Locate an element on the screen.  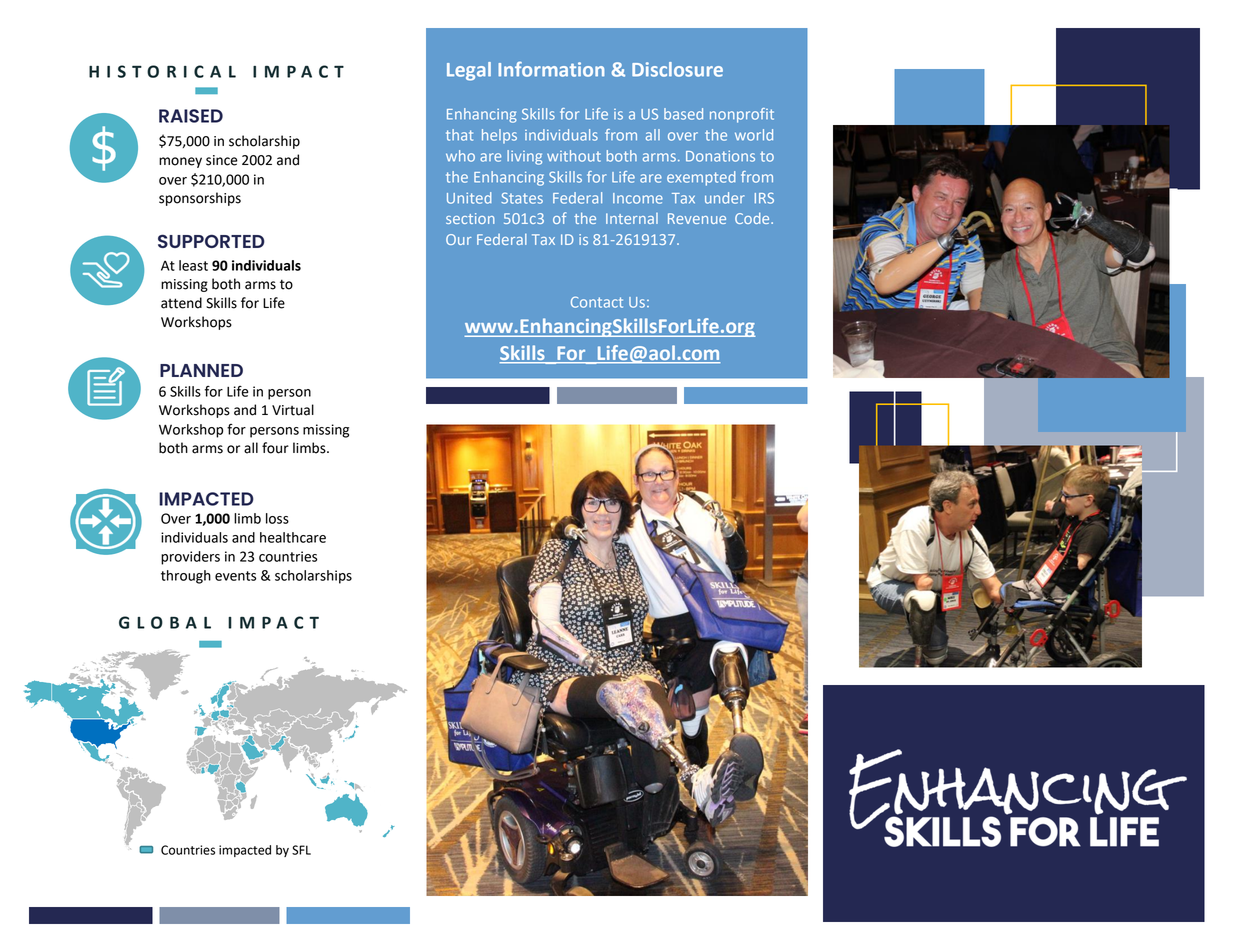
under is located at coordinates (725, 198).
